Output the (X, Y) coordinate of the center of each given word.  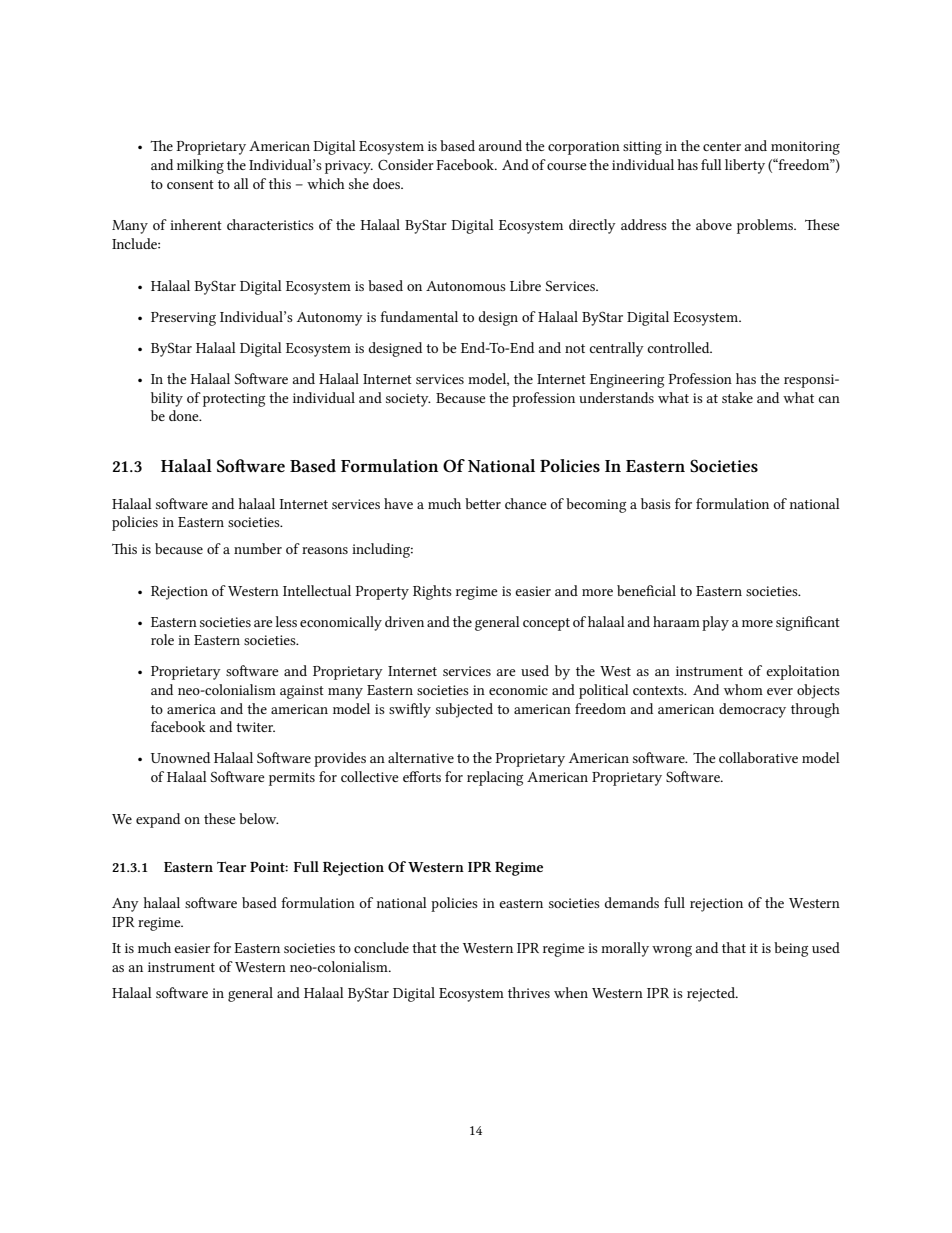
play (715, 623)
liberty (745, 166)
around (500, 145)
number (258, 548)
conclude (381, 947)
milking (200, 166)
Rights (432, 592)
